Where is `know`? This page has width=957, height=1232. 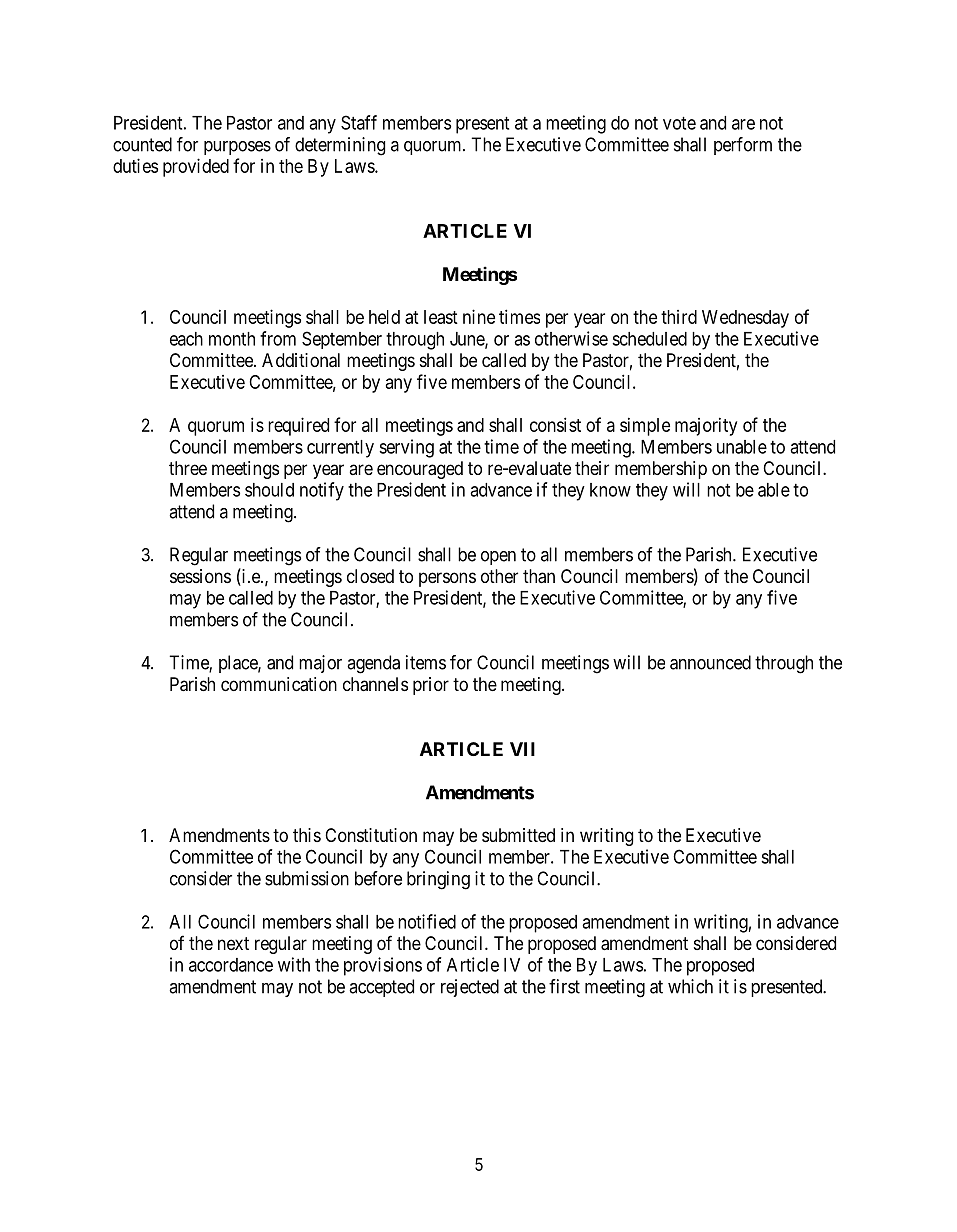 know is located at coordinates (610, 490).
